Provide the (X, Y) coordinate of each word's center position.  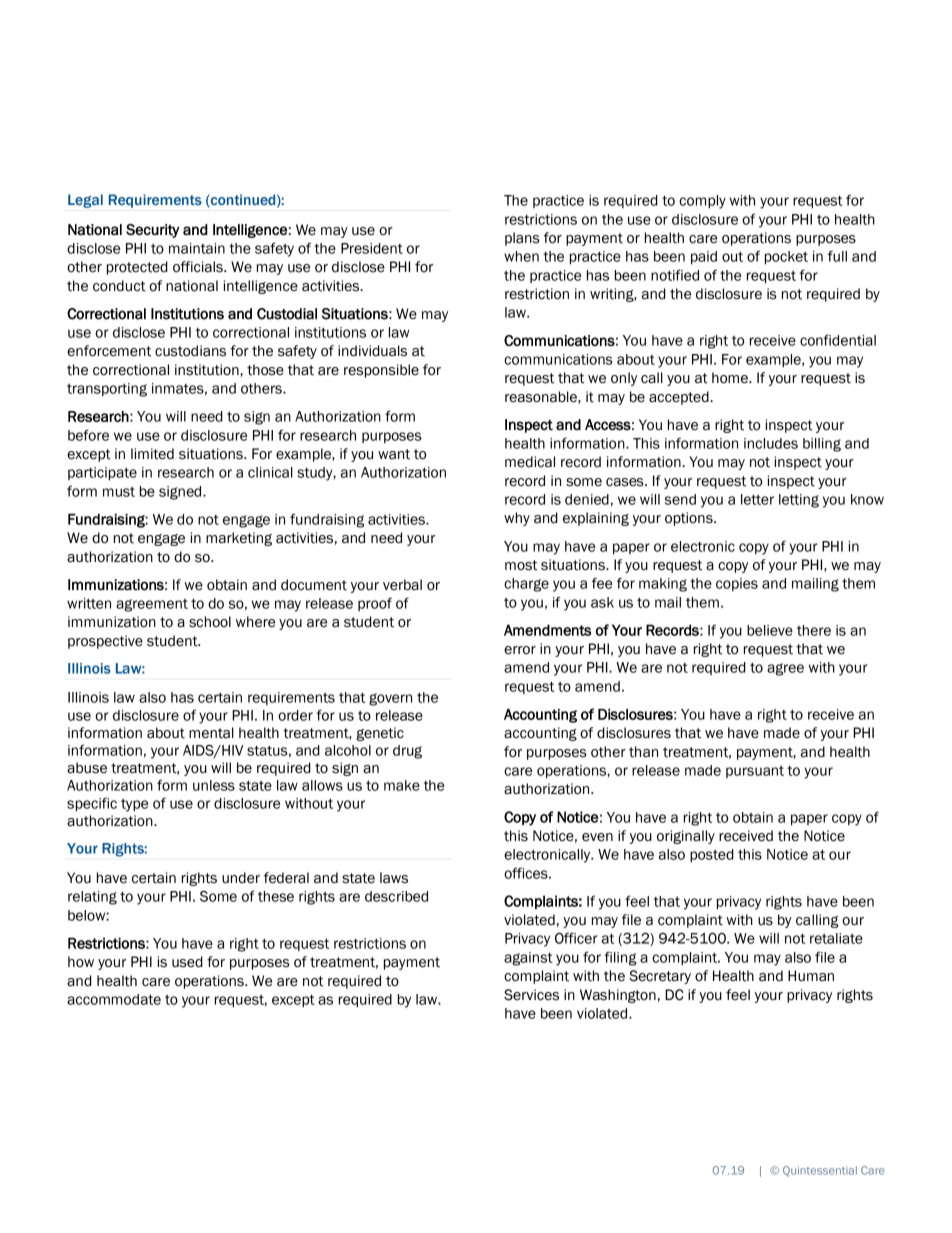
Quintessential (820, 1171)
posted (712, 855)
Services (531, 995)
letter (757, 499)
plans (522, 239)
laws (394, 878)
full (837, 256)
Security (152, 231)
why (517, 519)
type (134, 805)
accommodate (114, 999)
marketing (239, 539)
